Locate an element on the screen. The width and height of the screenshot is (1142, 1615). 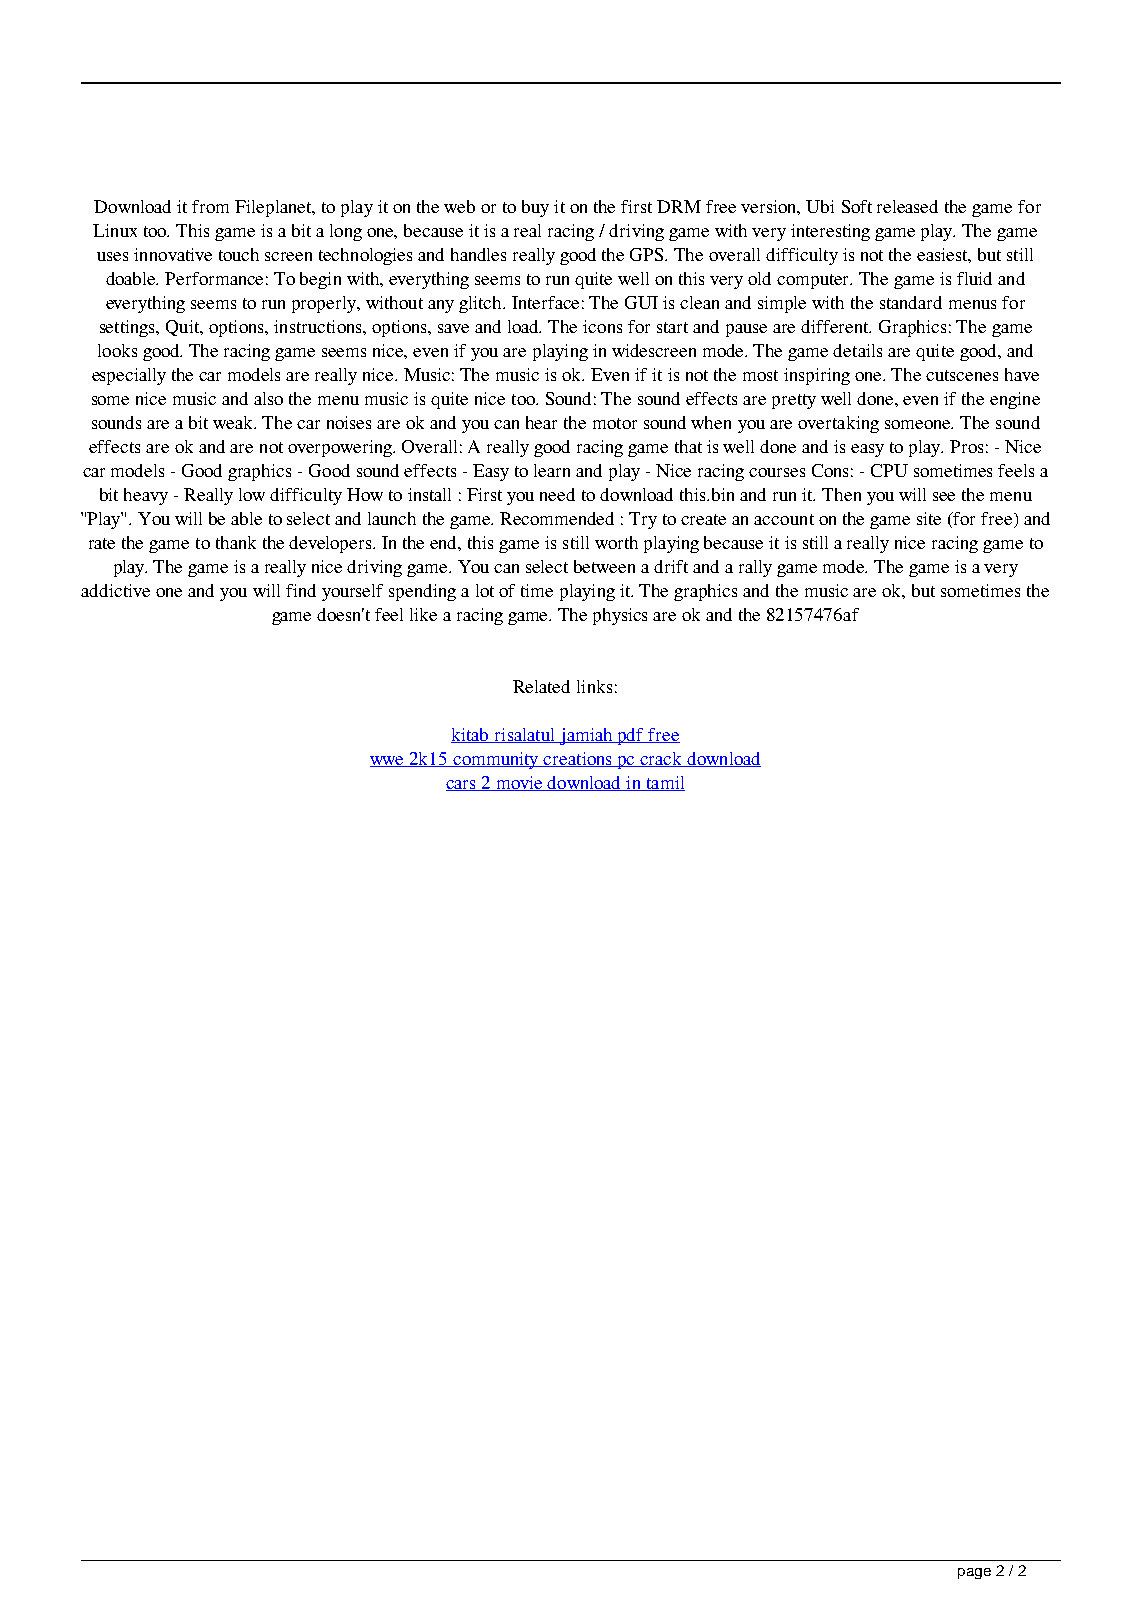
cars is located at coordinates (462, 785).
